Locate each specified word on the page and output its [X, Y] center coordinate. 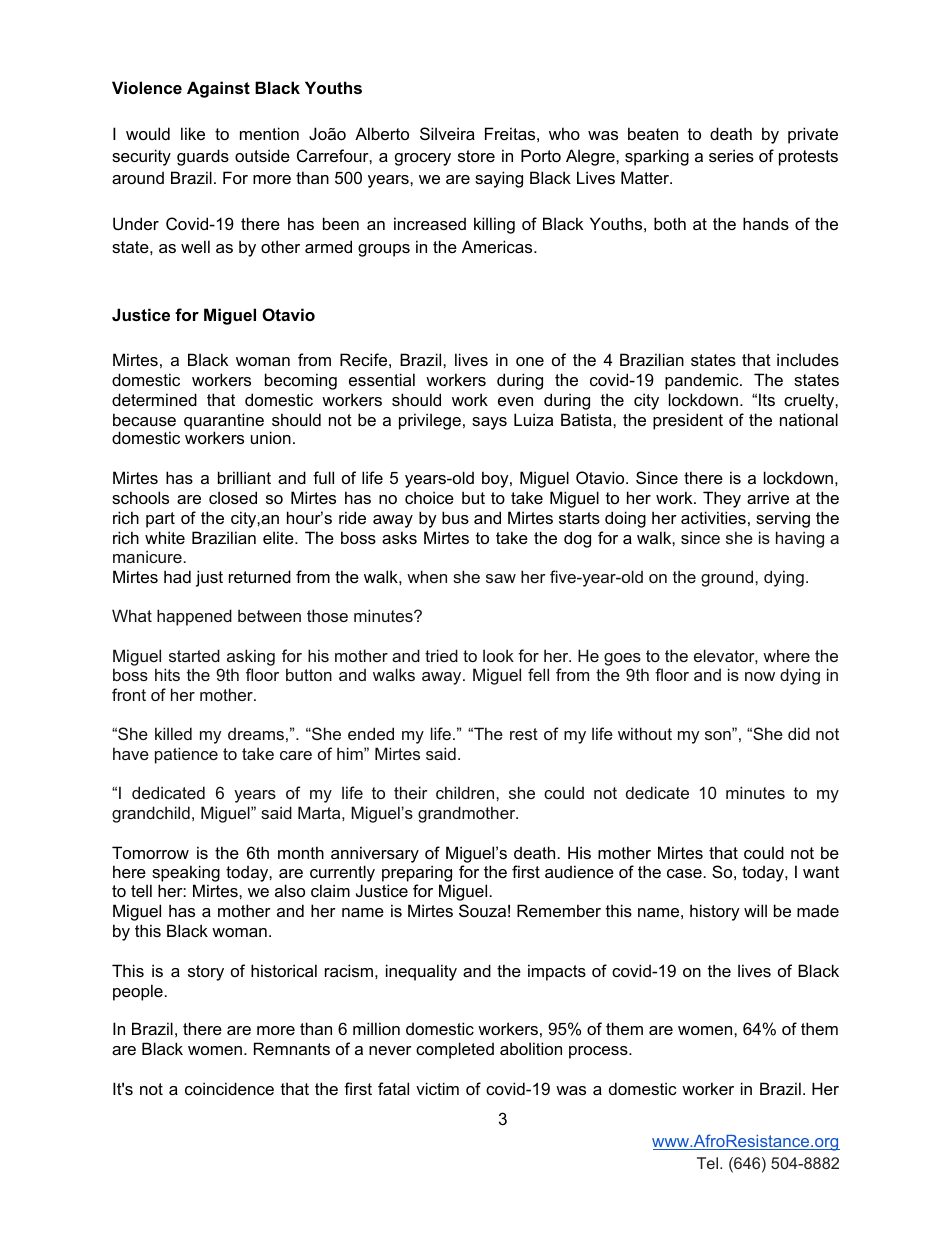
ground [728, 578]
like [193, 133]
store [476, 156]
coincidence [229, 1088]
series [731, 155]
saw [501, 578]
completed [455, 1050]
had [177, 576]
